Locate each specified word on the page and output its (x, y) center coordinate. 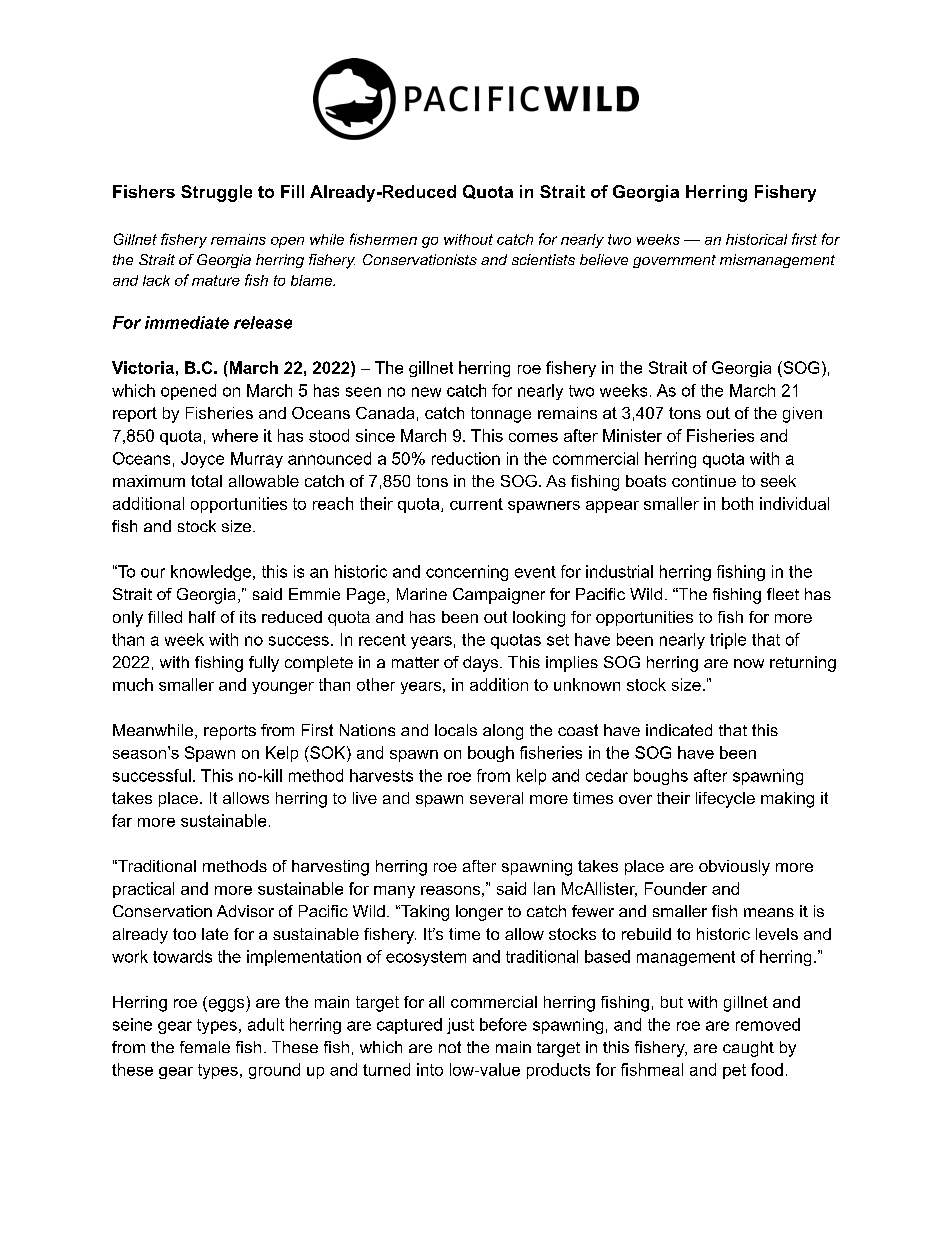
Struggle (216, 193)
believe (604, 259)
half (202, 617)
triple (728, 641)
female (205, 1047)
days (482, 664)
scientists (543, 259)
